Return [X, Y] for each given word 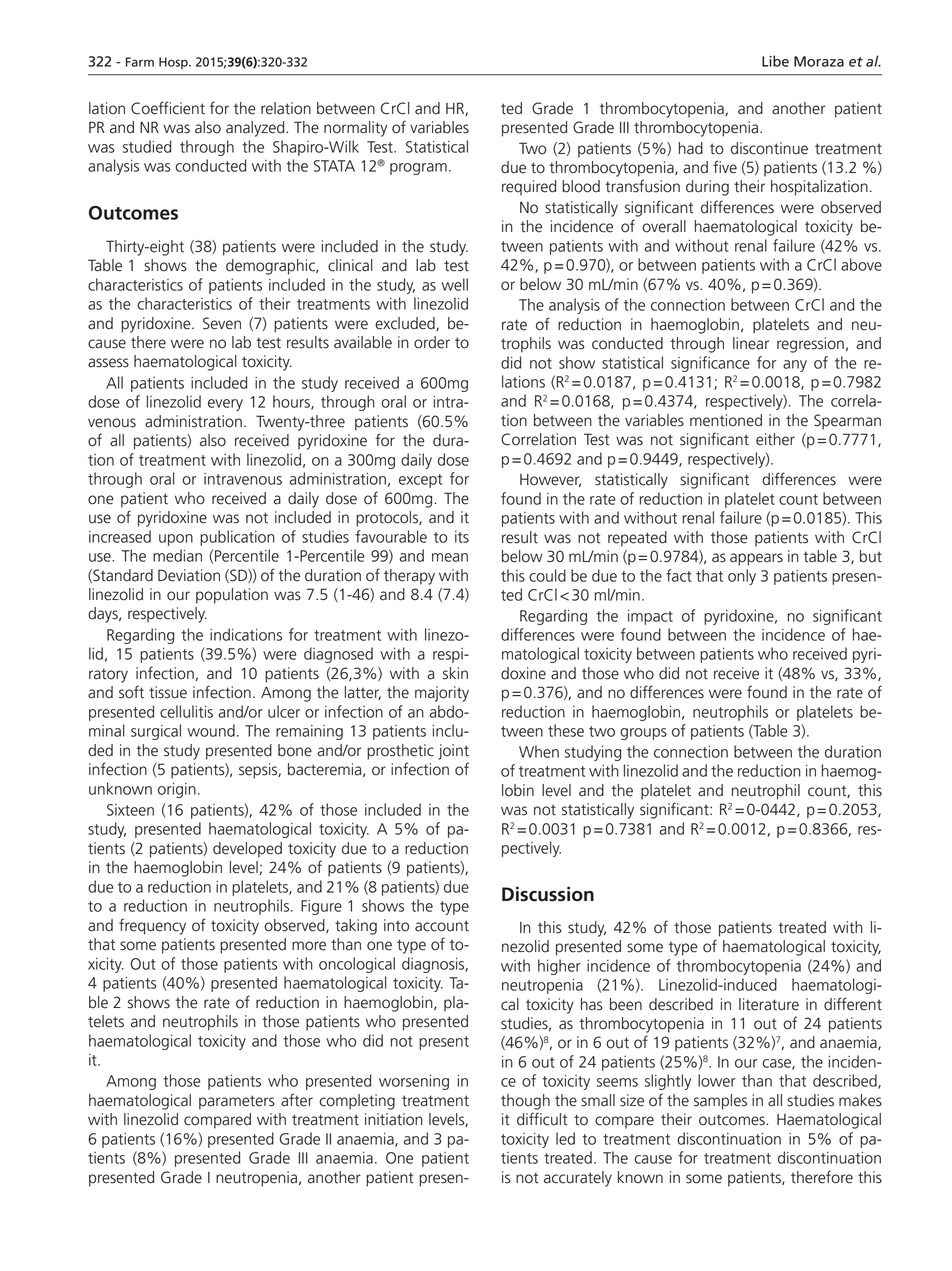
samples [720, 1102]
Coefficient [168, 108]
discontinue [769, 148]
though [525, 1102]
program [418, 169]
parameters [236, 1102]
